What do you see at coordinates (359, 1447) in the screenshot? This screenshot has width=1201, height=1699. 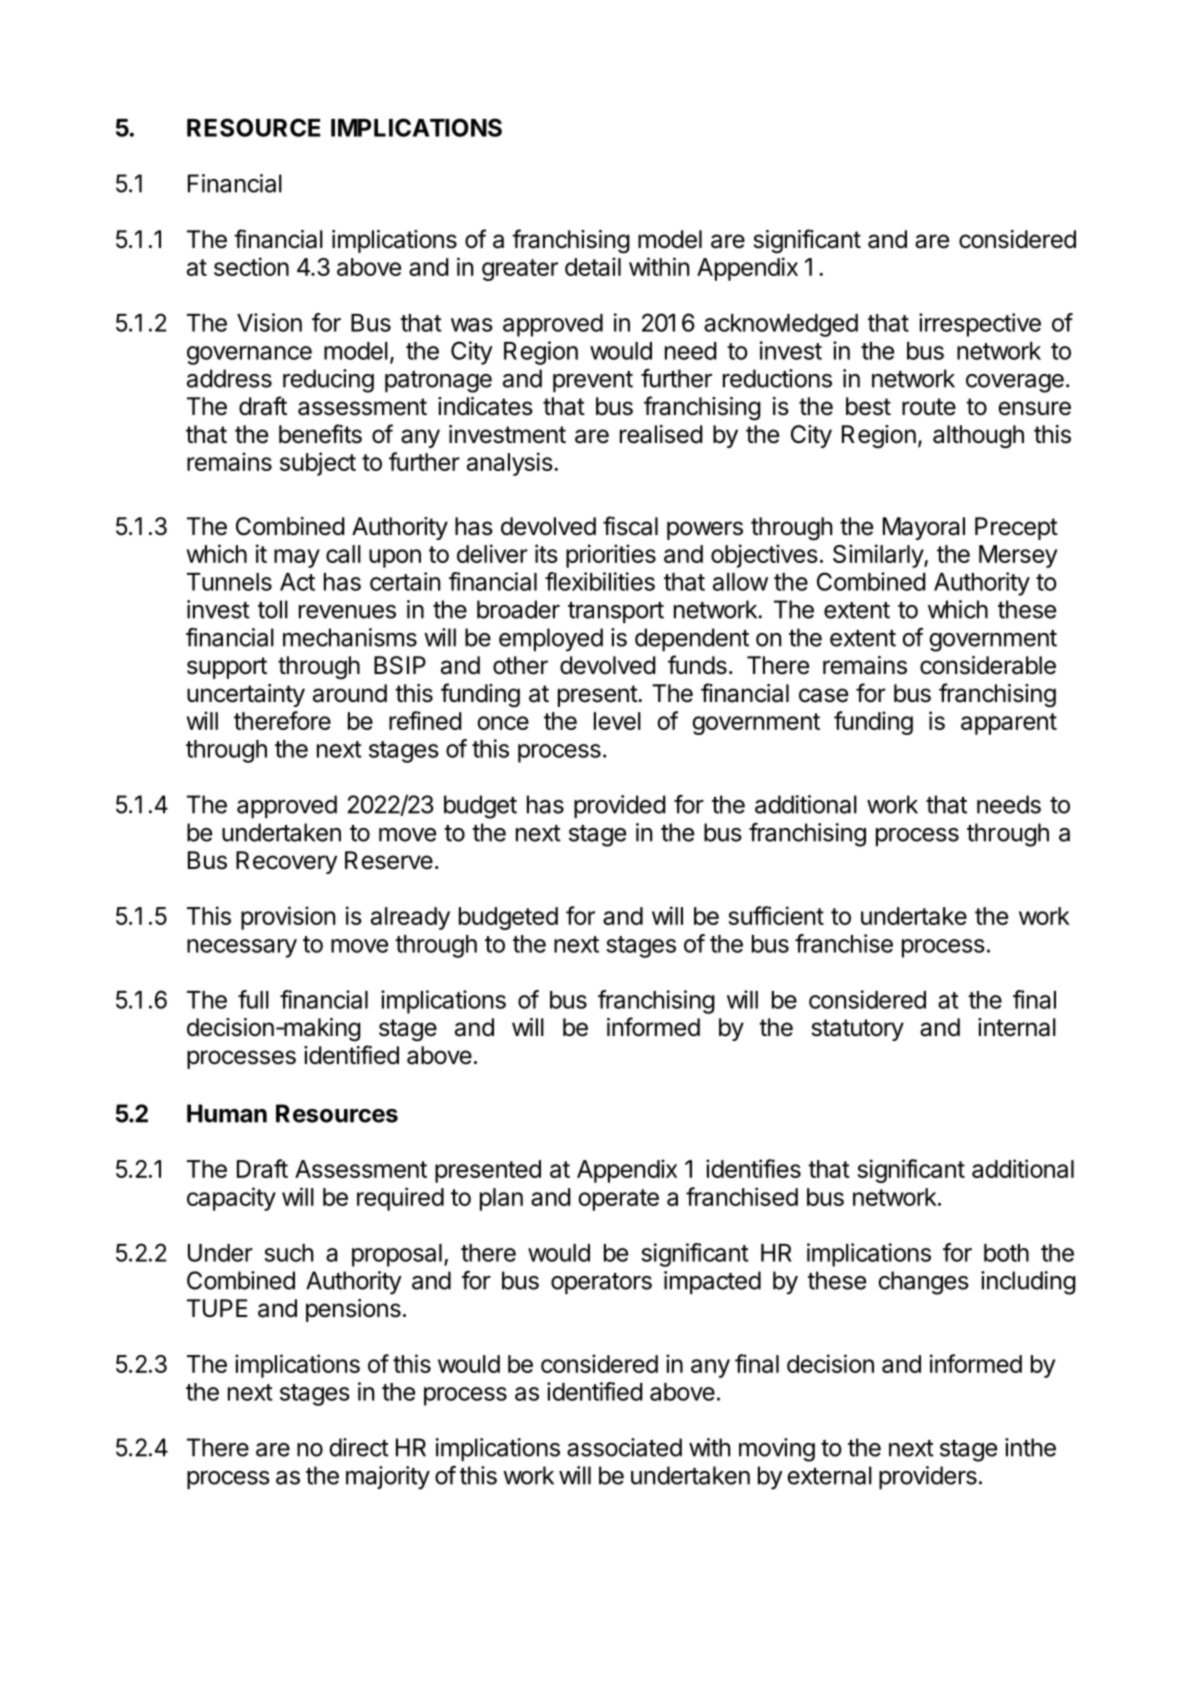 I see `direct` at bounding box center [359, 1447].
